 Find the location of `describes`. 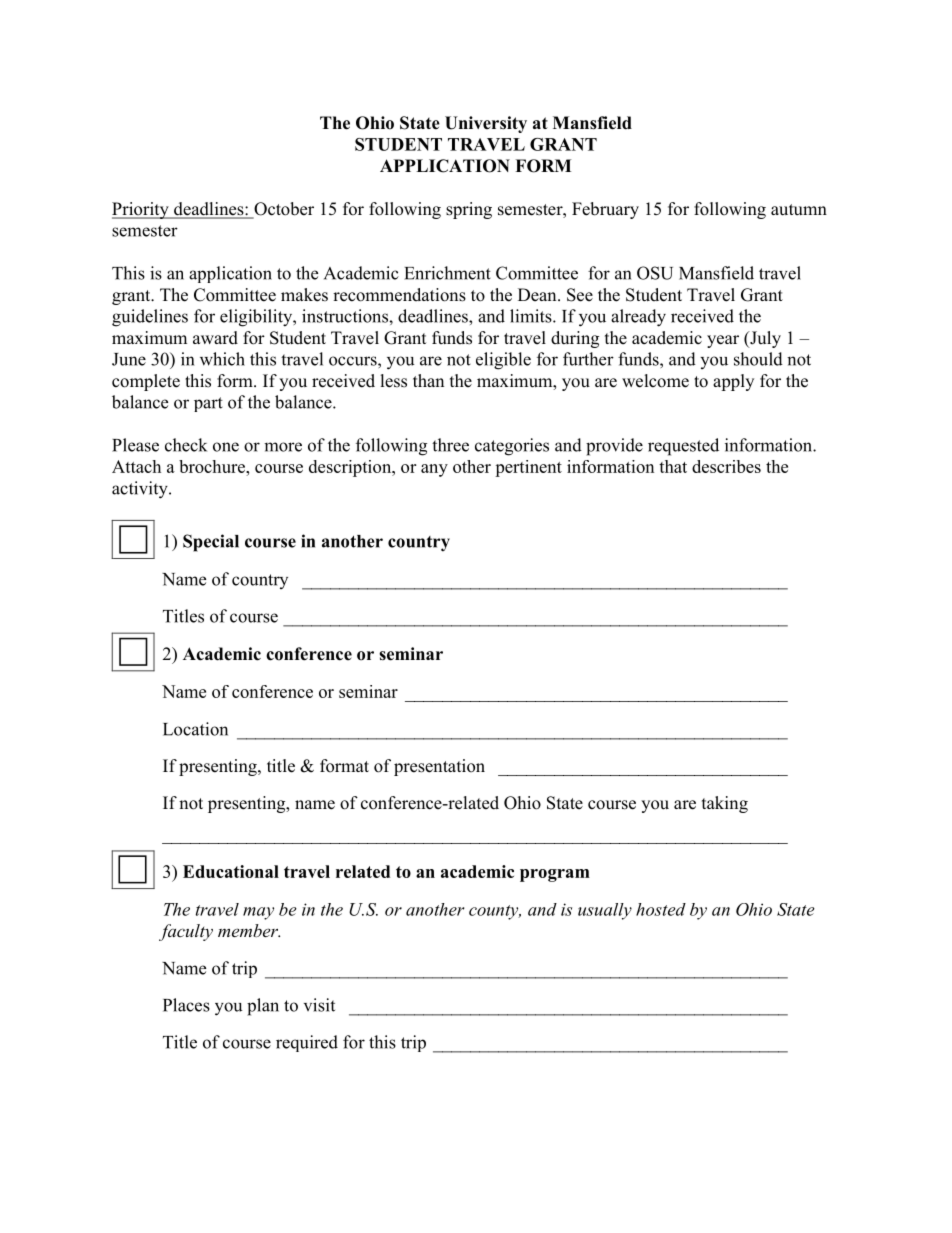

describes is located at coordinates (726, 466).
